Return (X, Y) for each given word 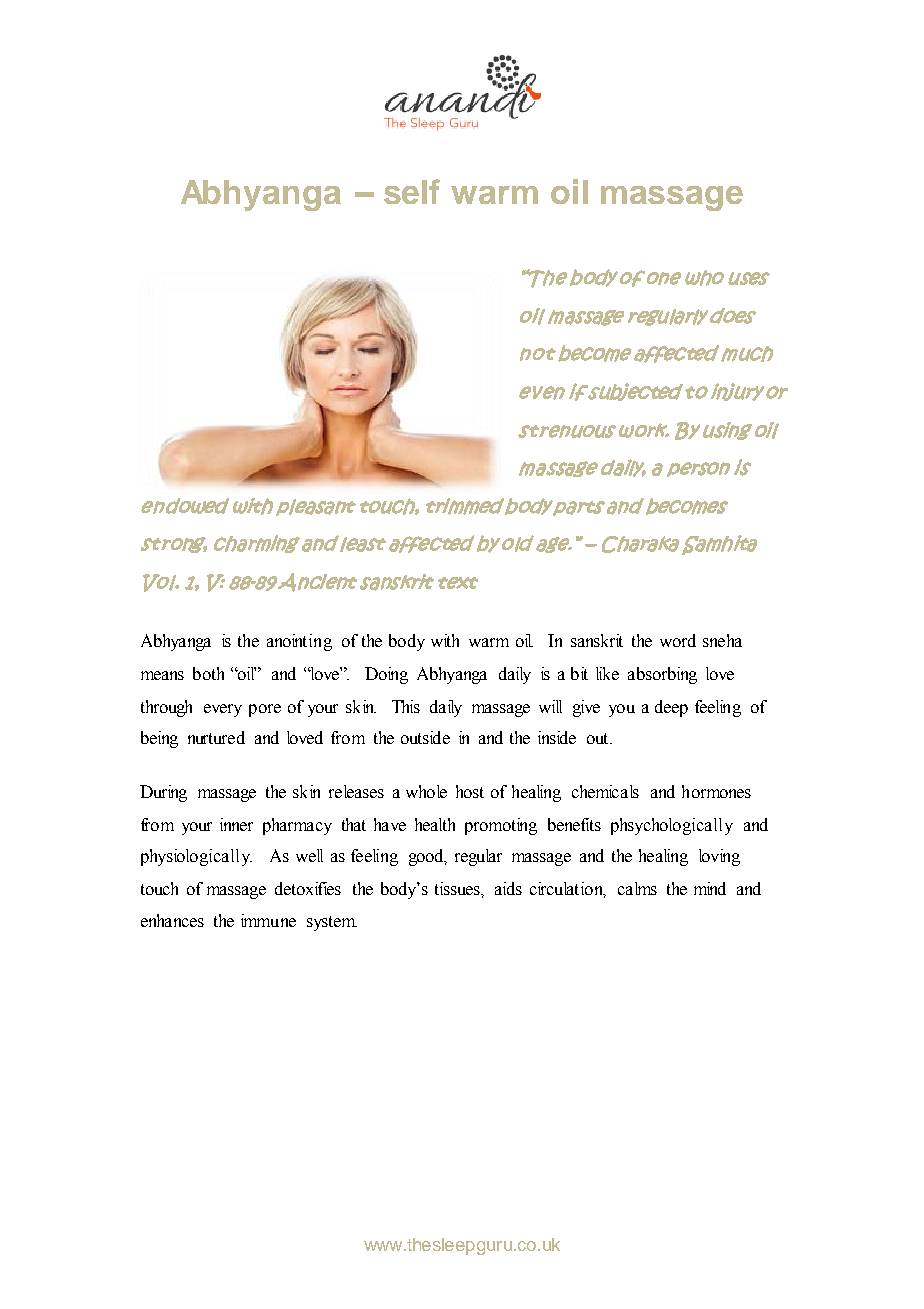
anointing (299, 642)
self (412, 191)
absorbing (662, 675)
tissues (458, 888)
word (678, 640)
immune (268, 920)
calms (637, 888)
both (208, 673)
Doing (386, 675)
